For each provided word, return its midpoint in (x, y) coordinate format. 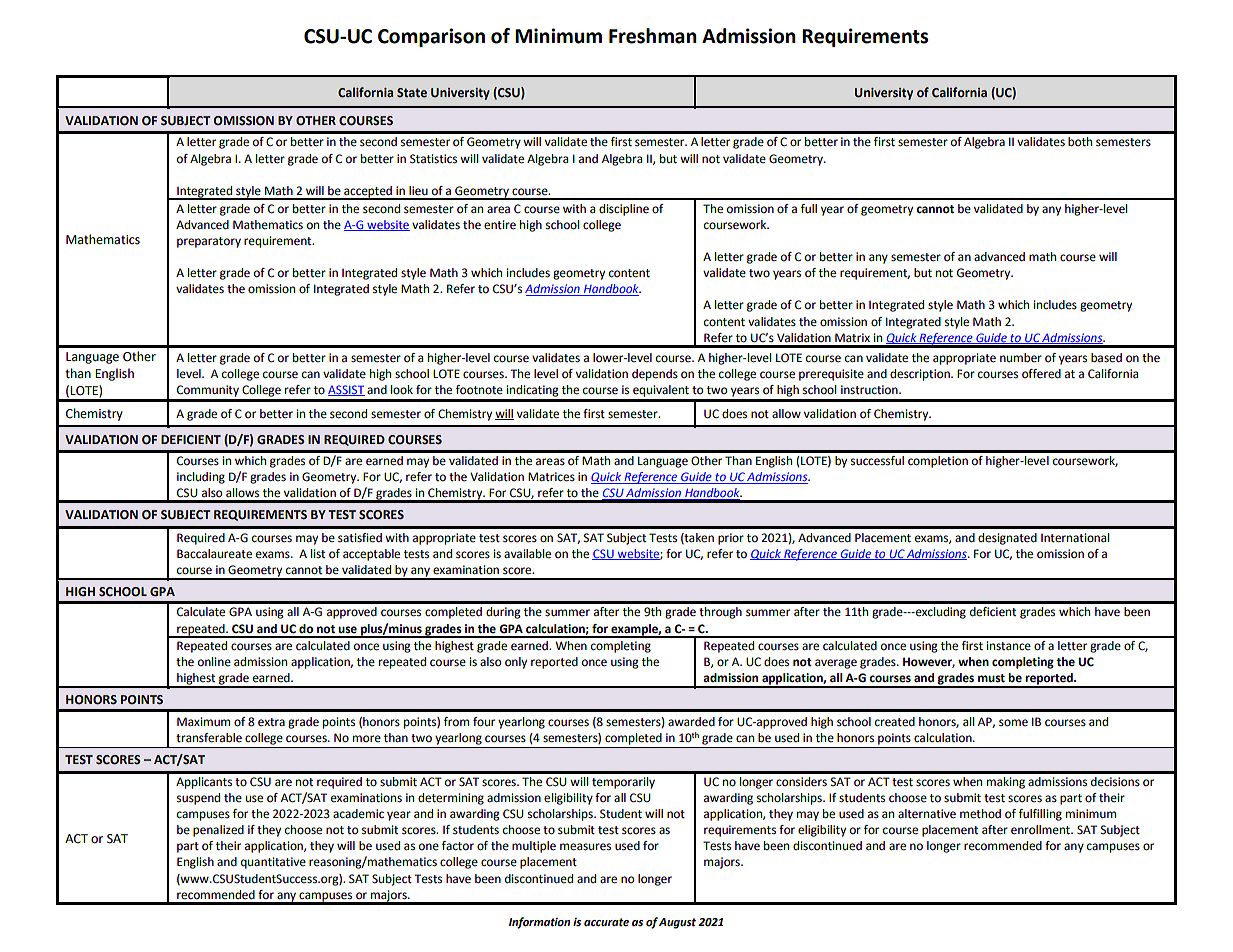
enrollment (1041, 830)
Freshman (653, 36)
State (412, 92)
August (677, 923)
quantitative (273, 863)
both (1080, 142)
